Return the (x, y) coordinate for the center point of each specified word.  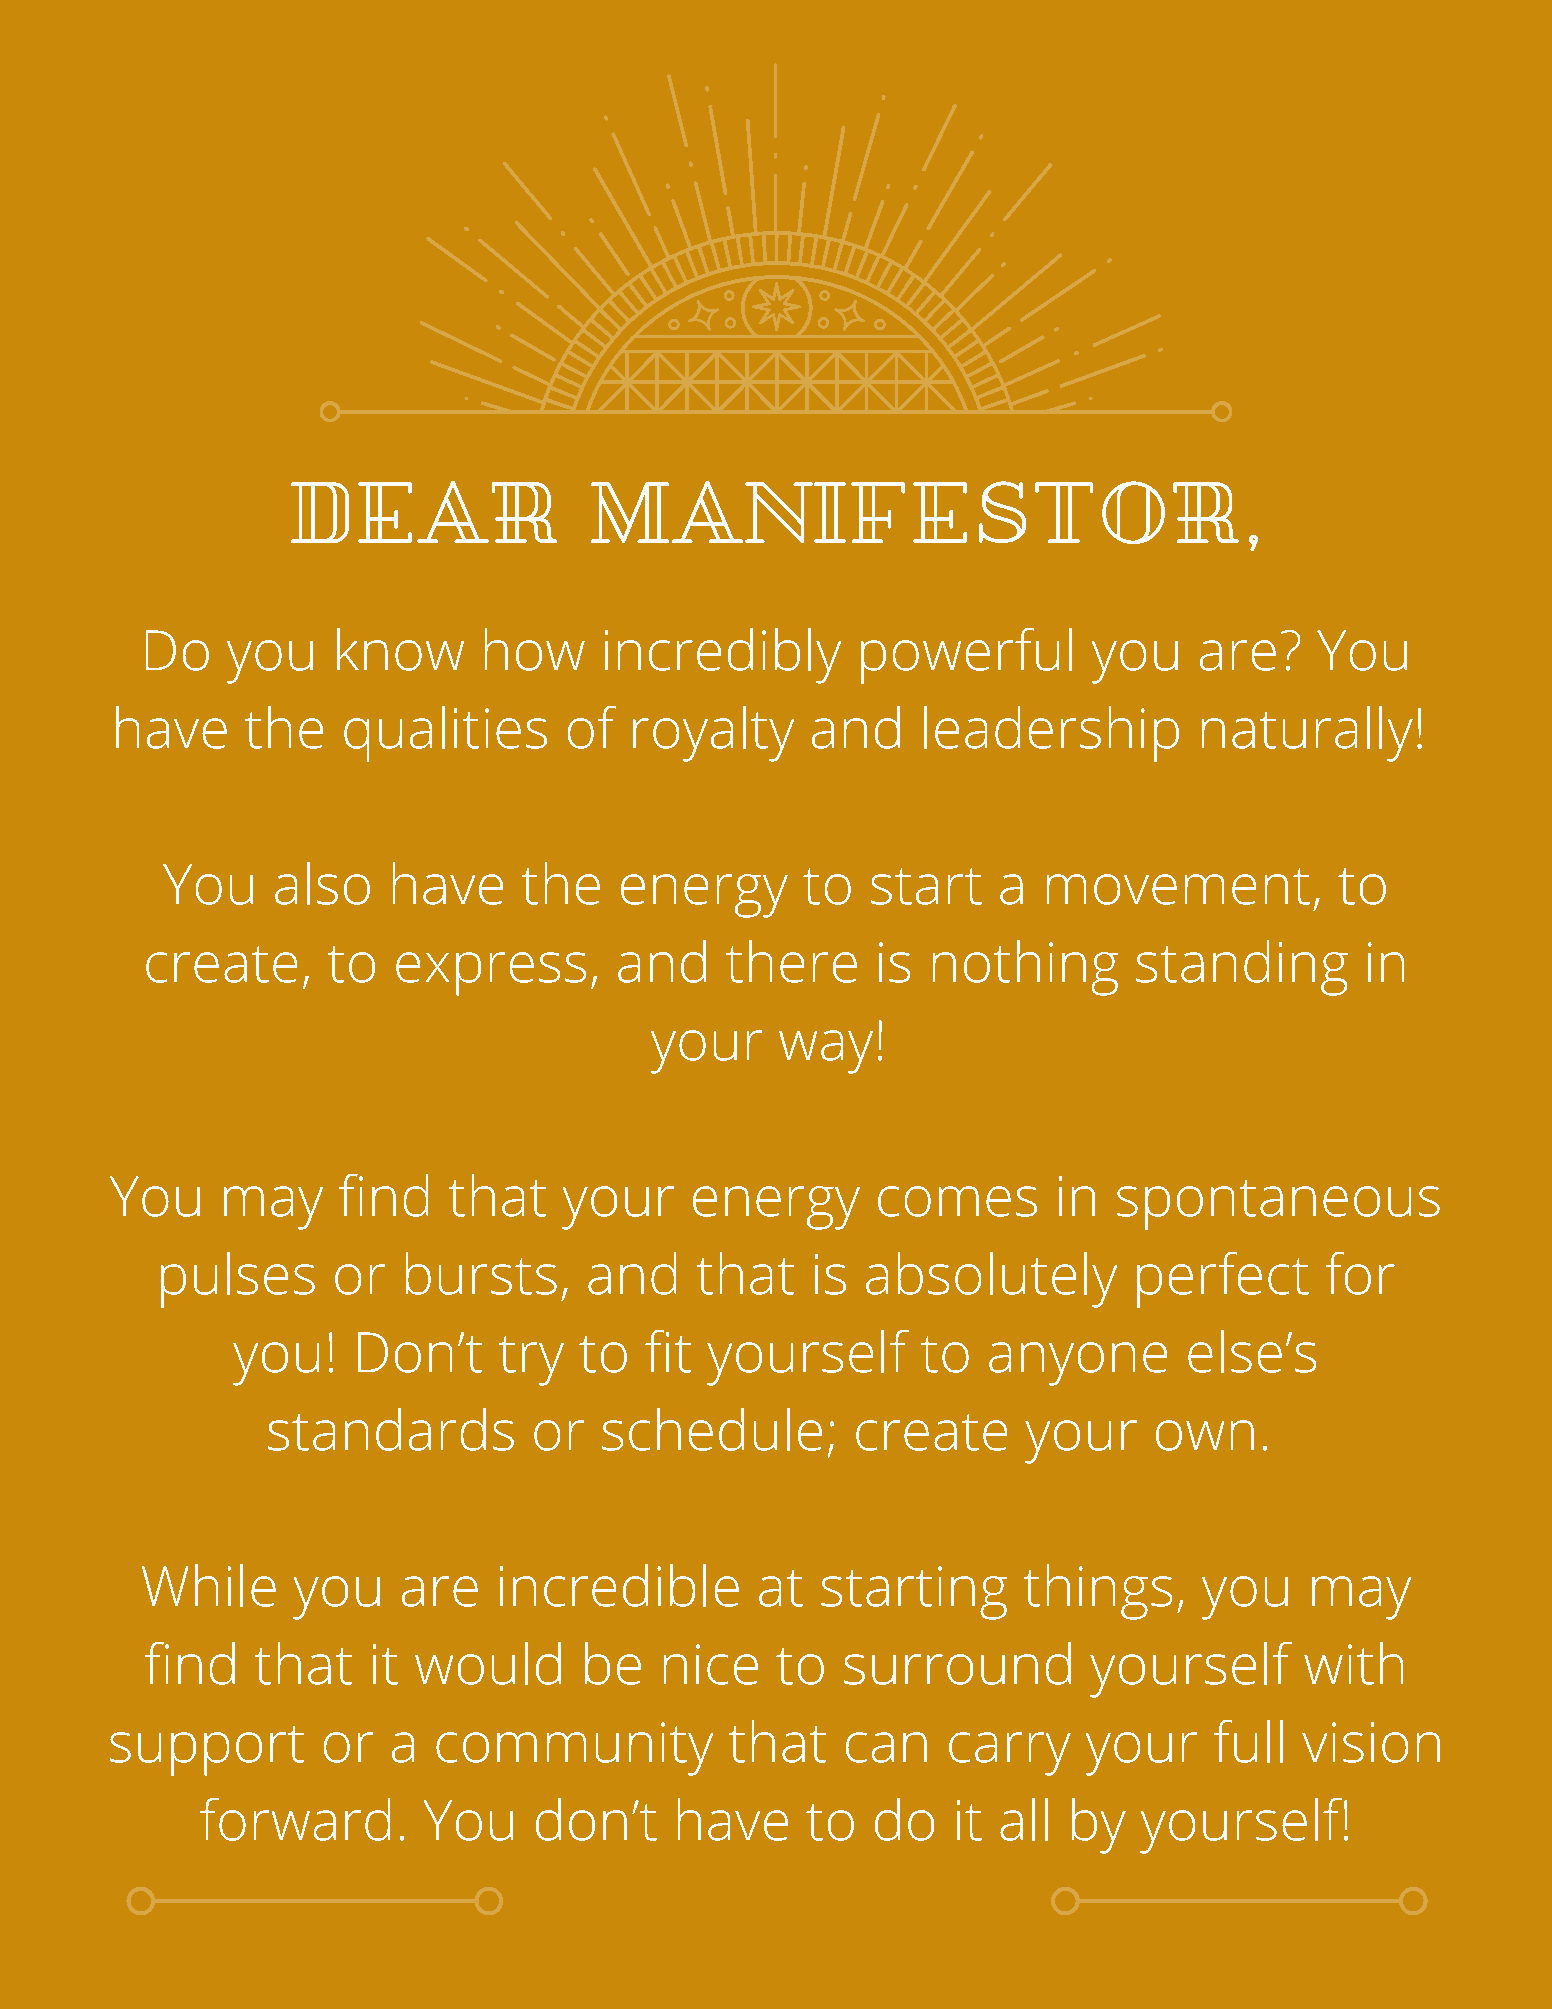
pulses (238, 1280)
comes (957, 1201)
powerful (966, 656)
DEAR (424, 512)
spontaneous (1278, 1205)
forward (295, 1819)
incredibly (723, 656)
